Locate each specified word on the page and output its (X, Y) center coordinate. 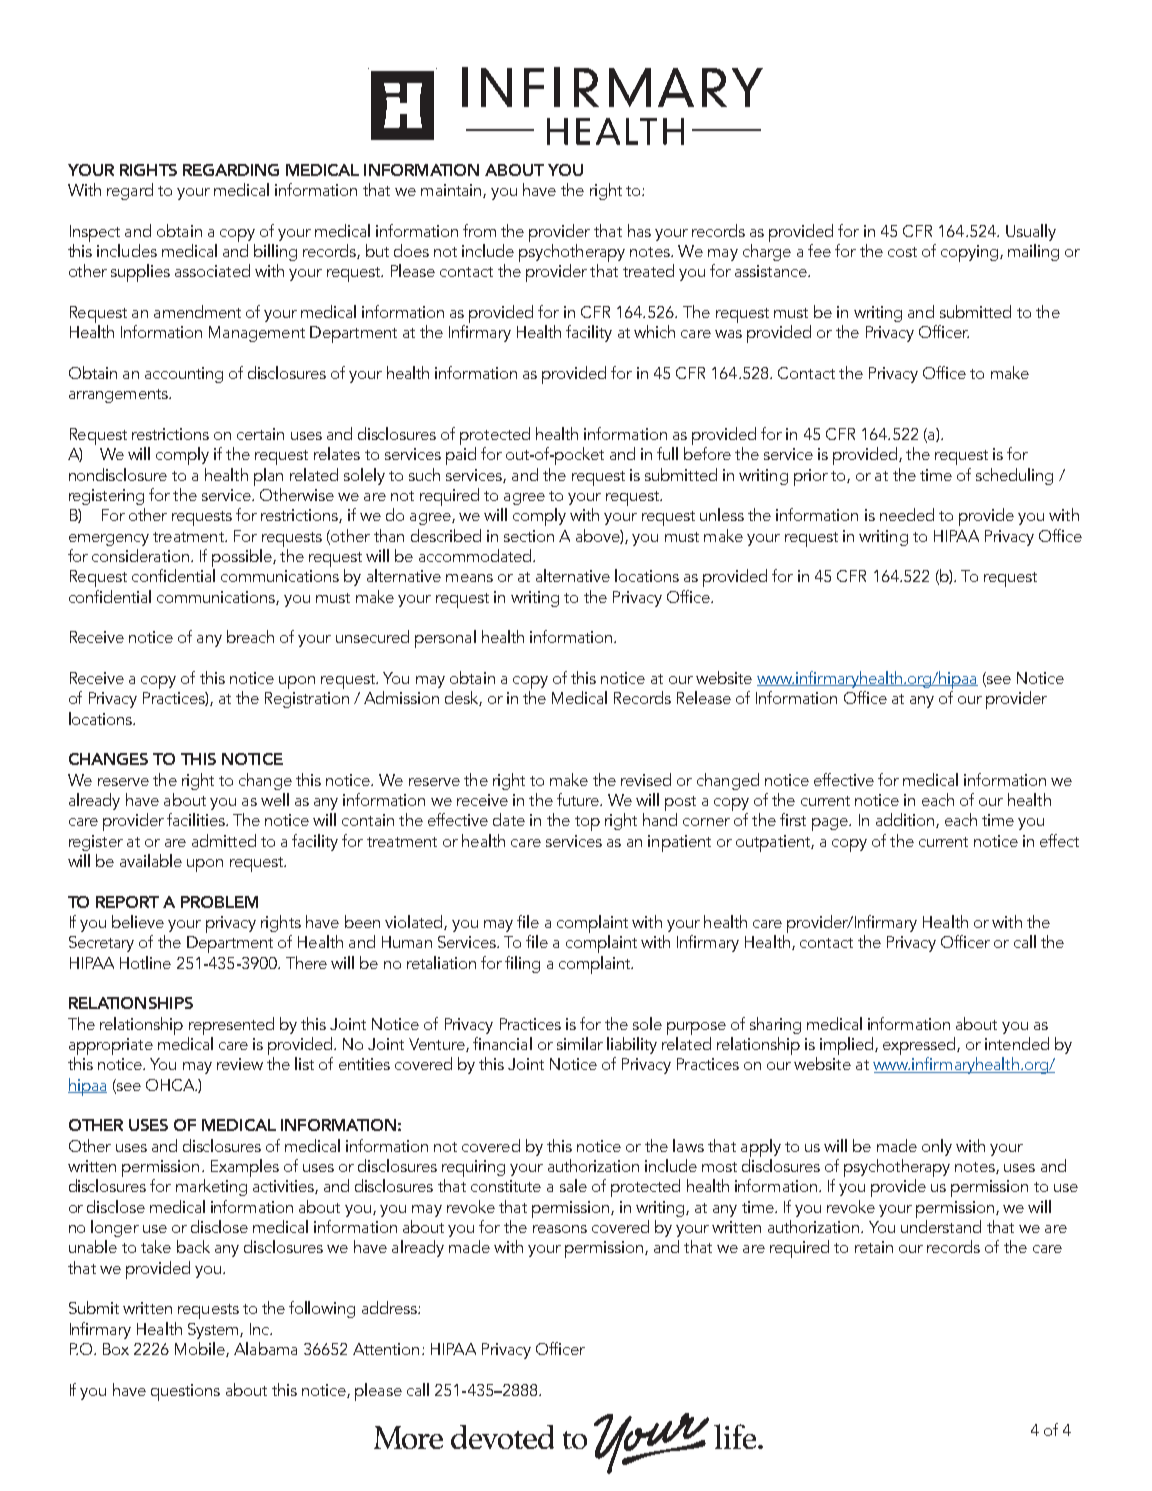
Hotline (145, 962)
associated (212, 270)
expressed (920, 1046)
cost (902, 252)
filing (522, 964)
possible (243, 558)
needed (907, 514)
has (639, 230)
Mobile (201, 1349)
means (469, 578)
